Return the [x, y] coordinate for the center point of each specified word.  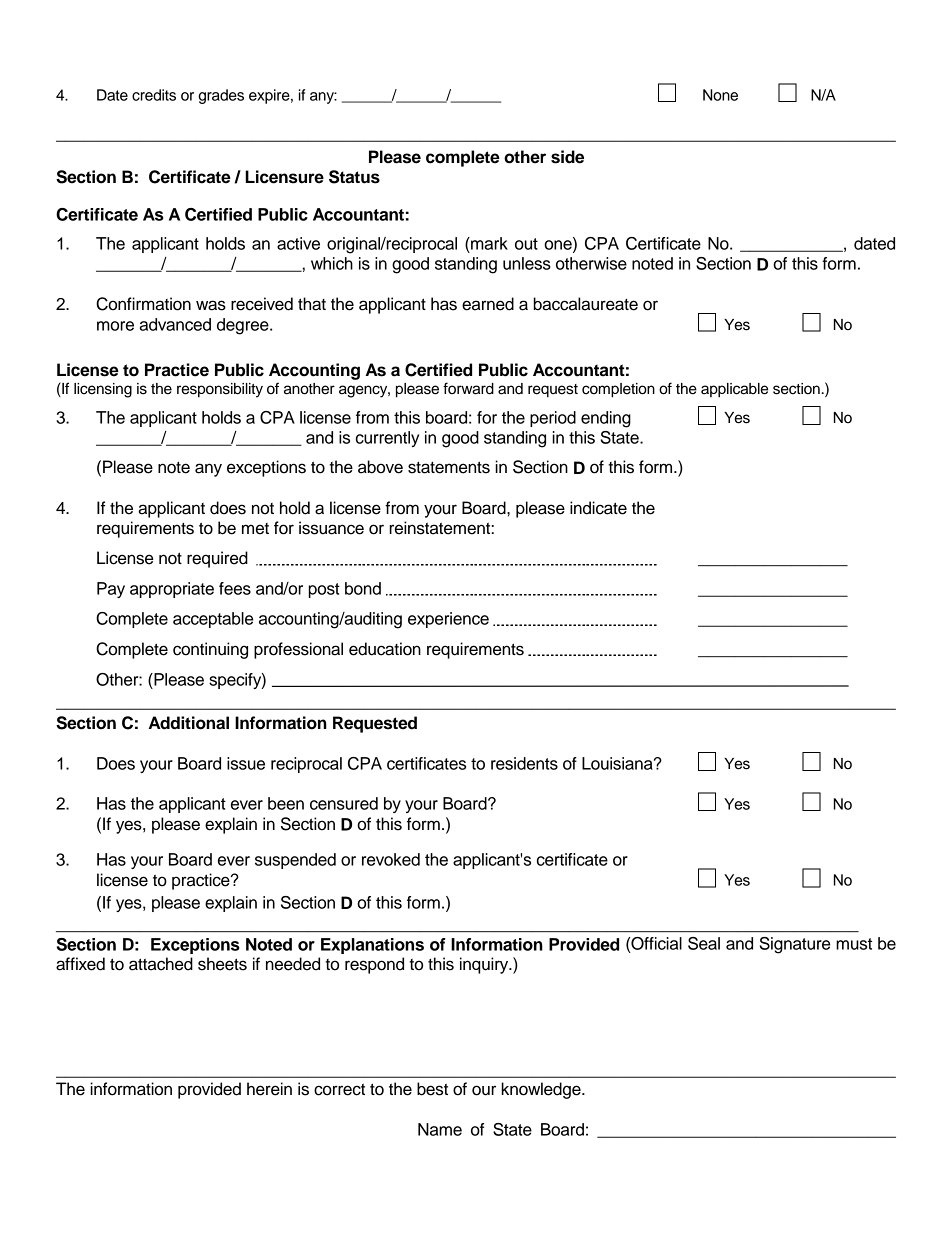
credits [154, 95]
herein [269, 1089]
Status [354, 177]
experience [448, 620]
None [720, 95]
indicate [598, 508]
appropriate [172, 590]
